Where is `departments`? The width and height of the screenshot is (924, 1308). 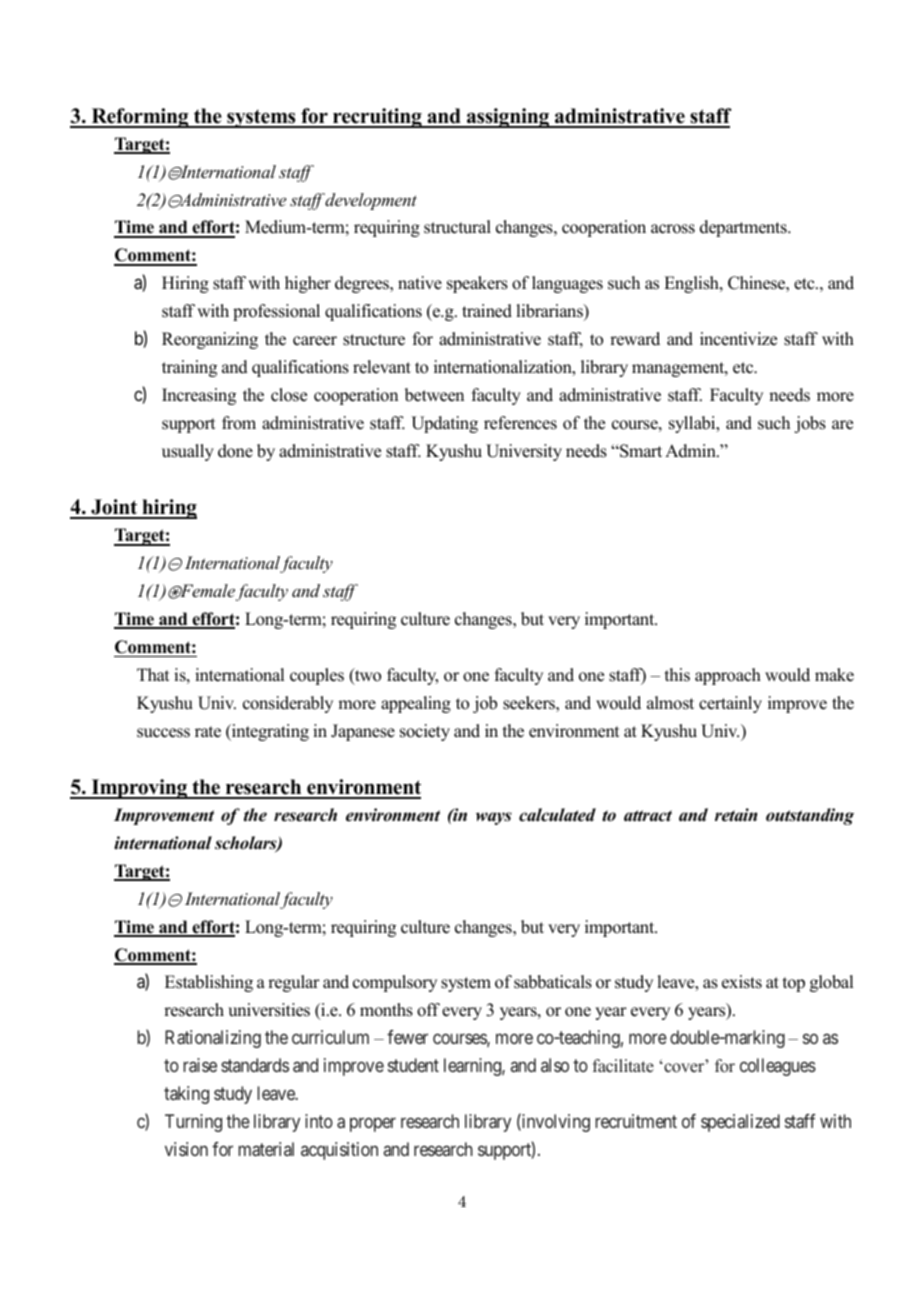 departments is located at coordinates (744, 228).
